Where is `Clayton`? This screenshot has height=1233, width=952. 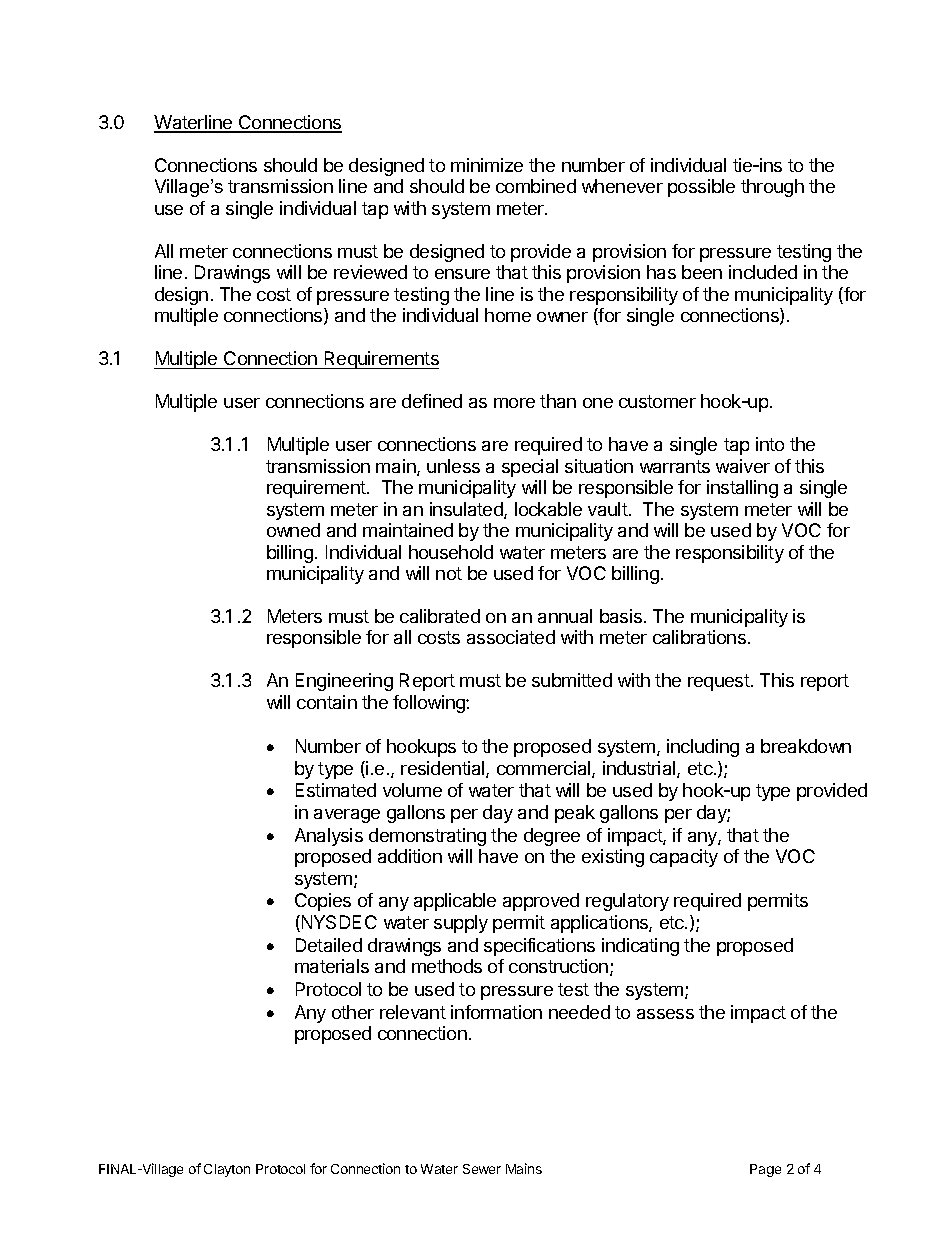
Clayton is located at coordinates (227, 1170).
